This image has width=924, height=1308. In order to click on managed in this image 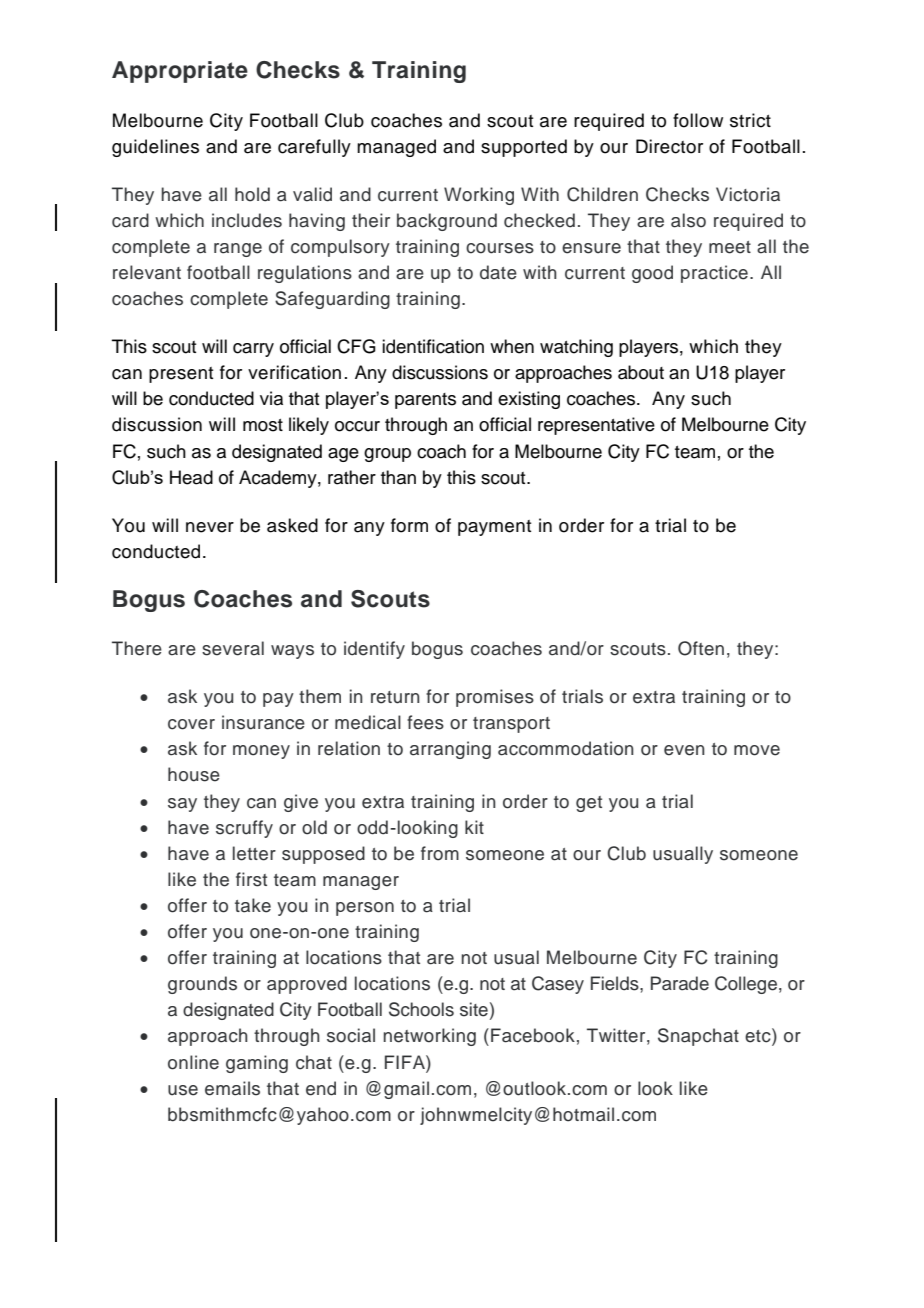, I will do `click(396, 148)`.
